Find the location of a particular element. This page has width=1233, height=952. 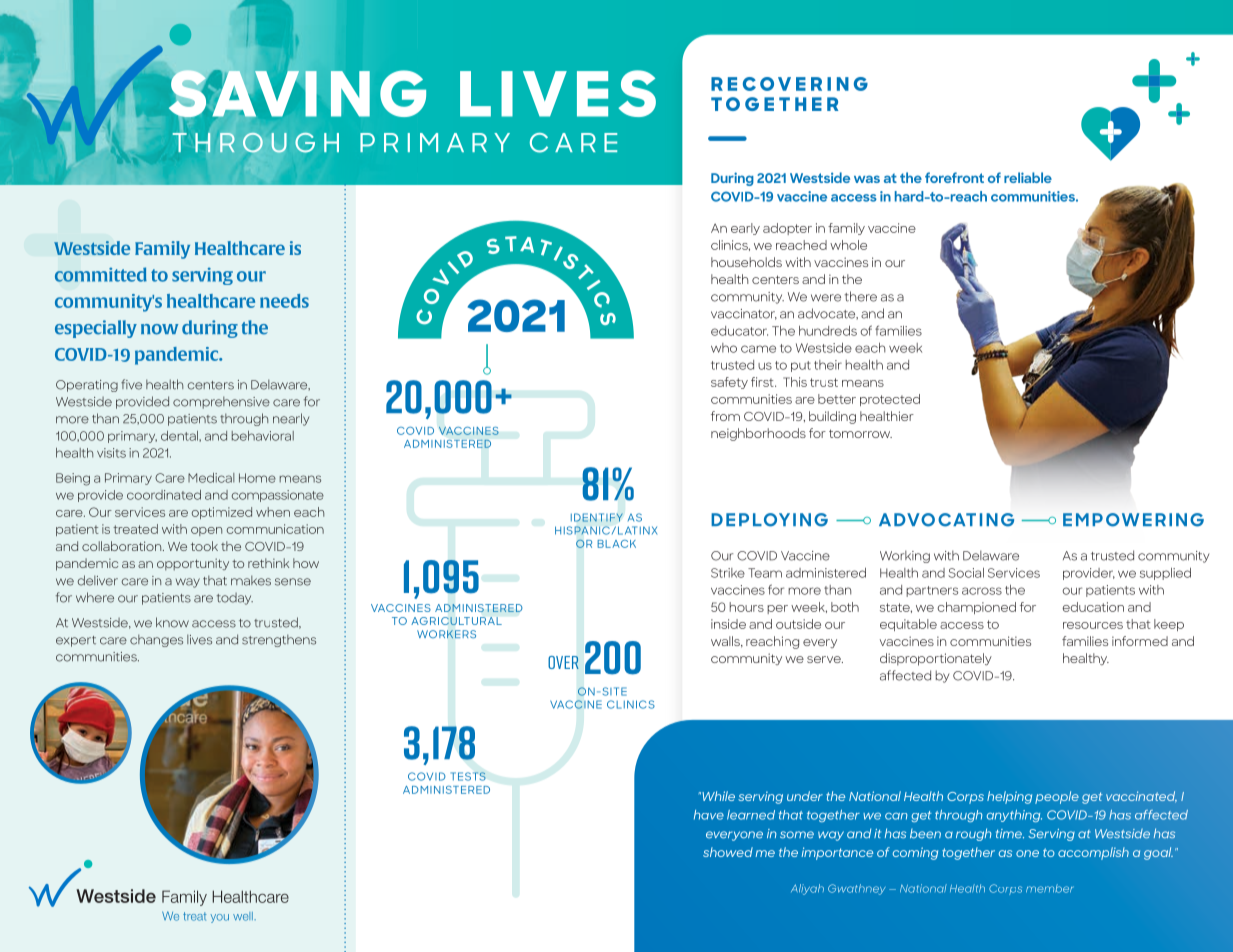

adopter is located at coordinates (787, 229).
